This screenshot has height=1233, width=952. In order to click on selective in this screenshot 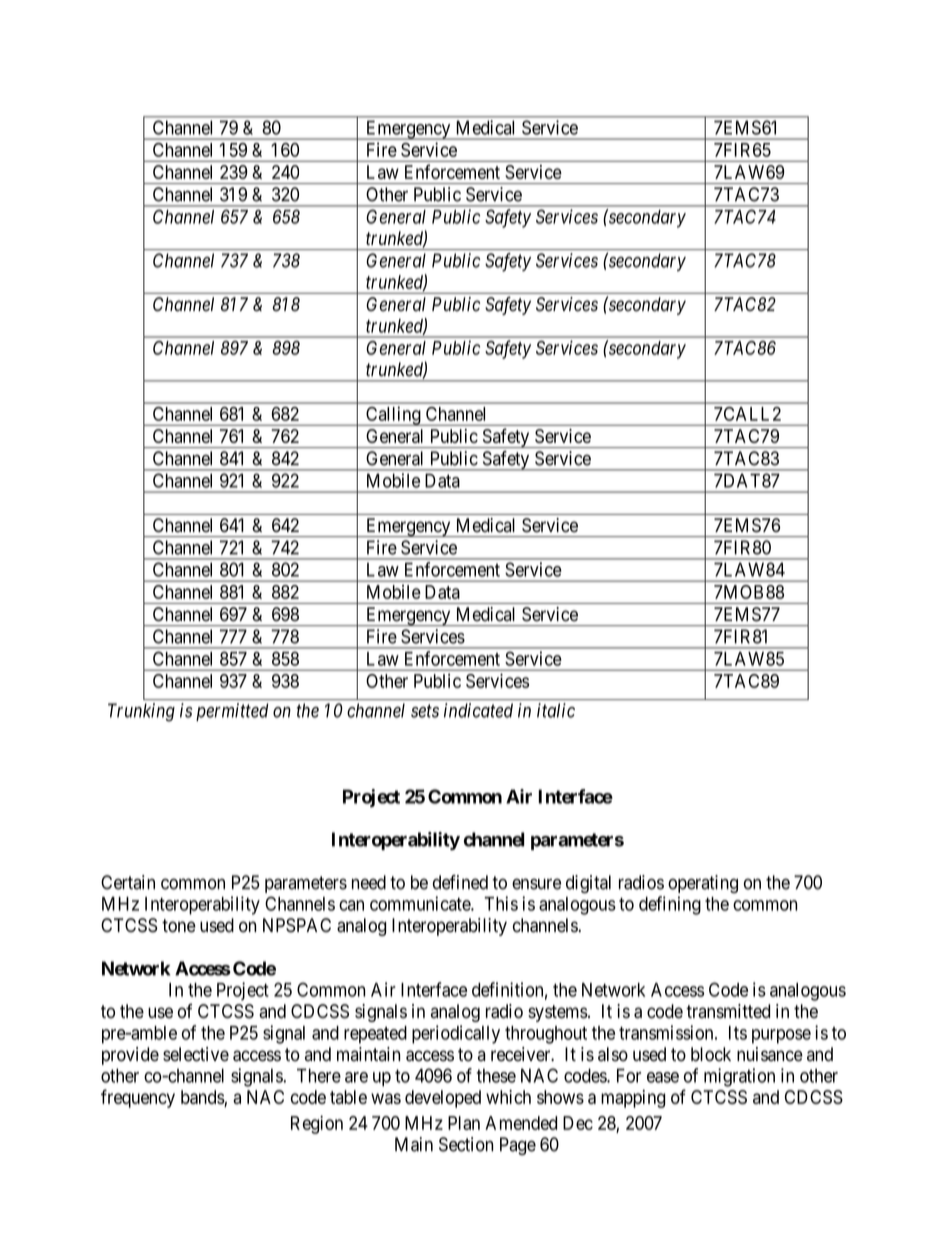, I will do `click(196, 1054)`.
